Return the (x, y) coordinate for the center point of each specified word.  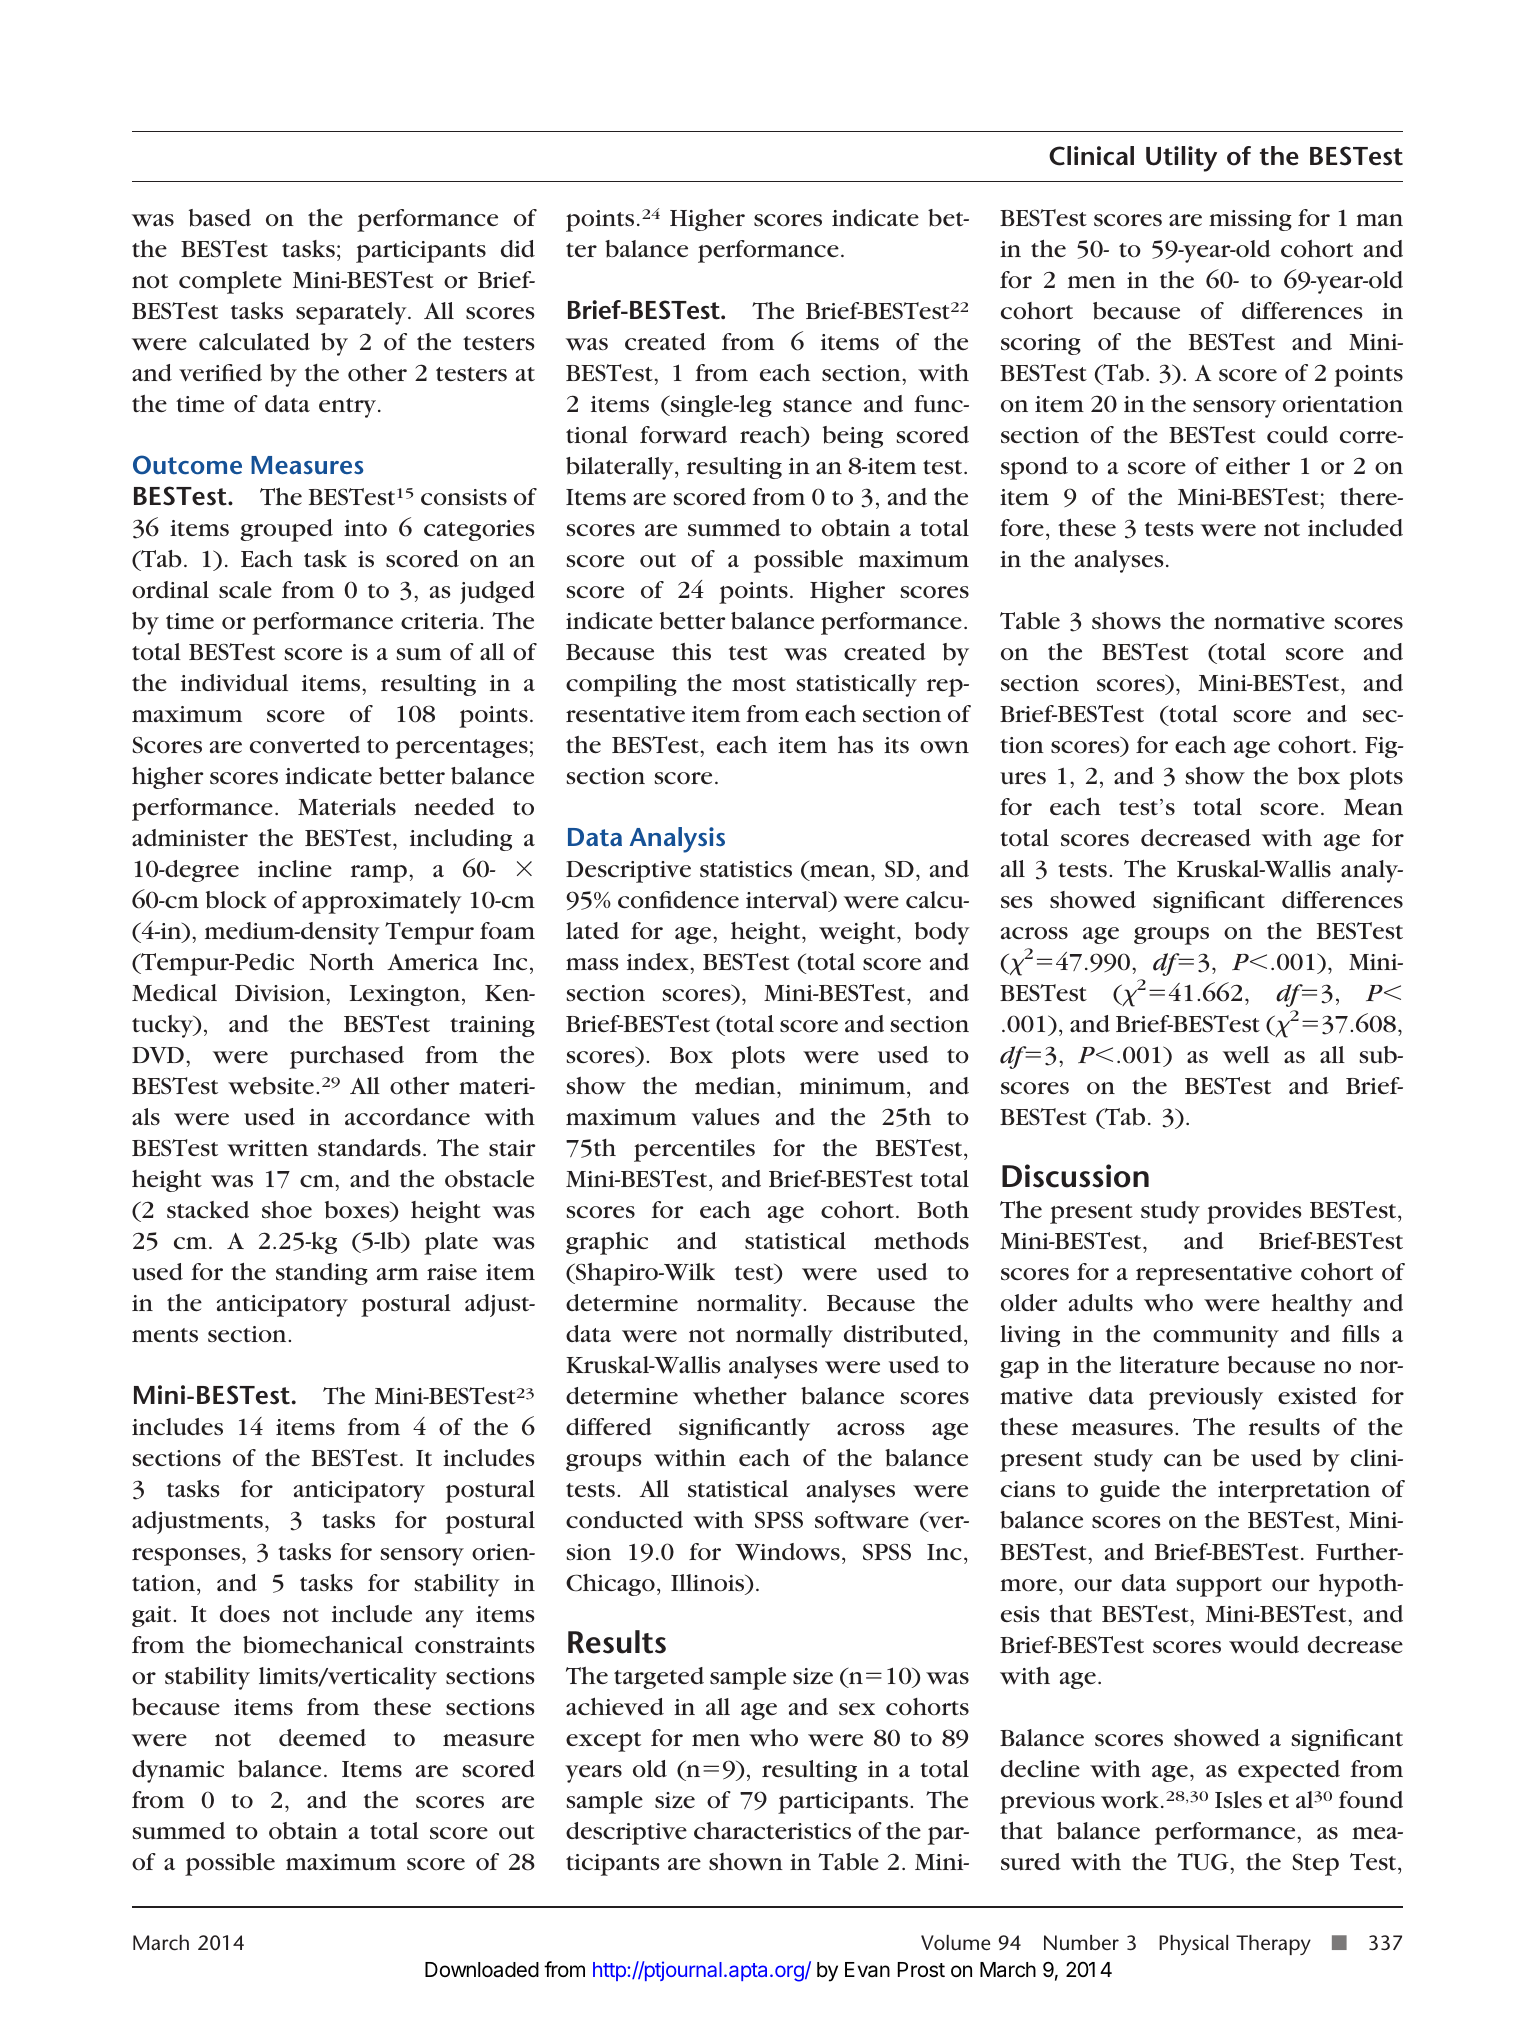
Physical (1193, 1945)
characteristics (772, 1831)
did (518, 248)
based (220, 218)
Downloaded (482, 1970)
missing (1250, 220)
